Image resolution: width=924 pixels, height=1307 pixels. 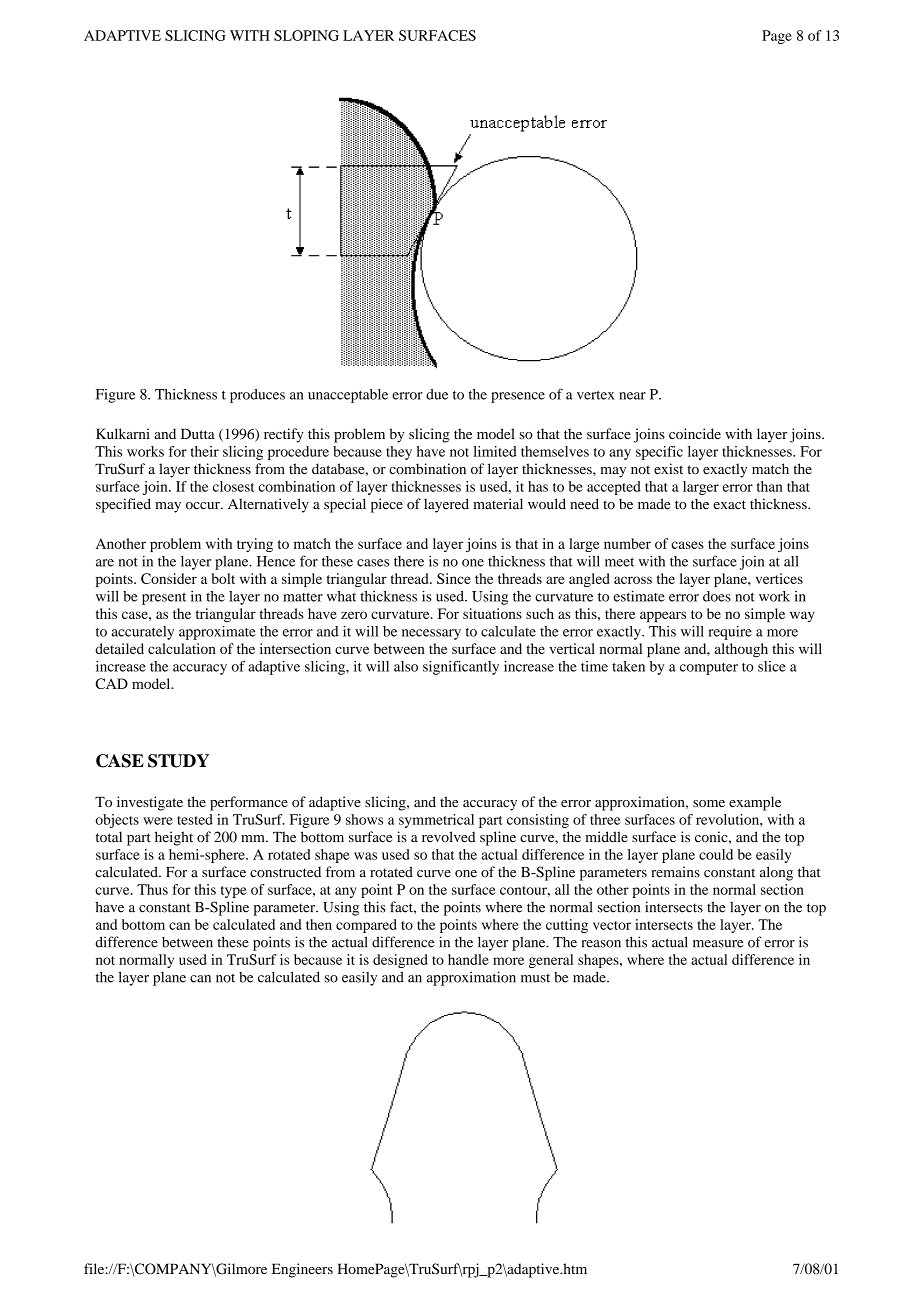 I want to click on reason, so click(x=601, y=944).
